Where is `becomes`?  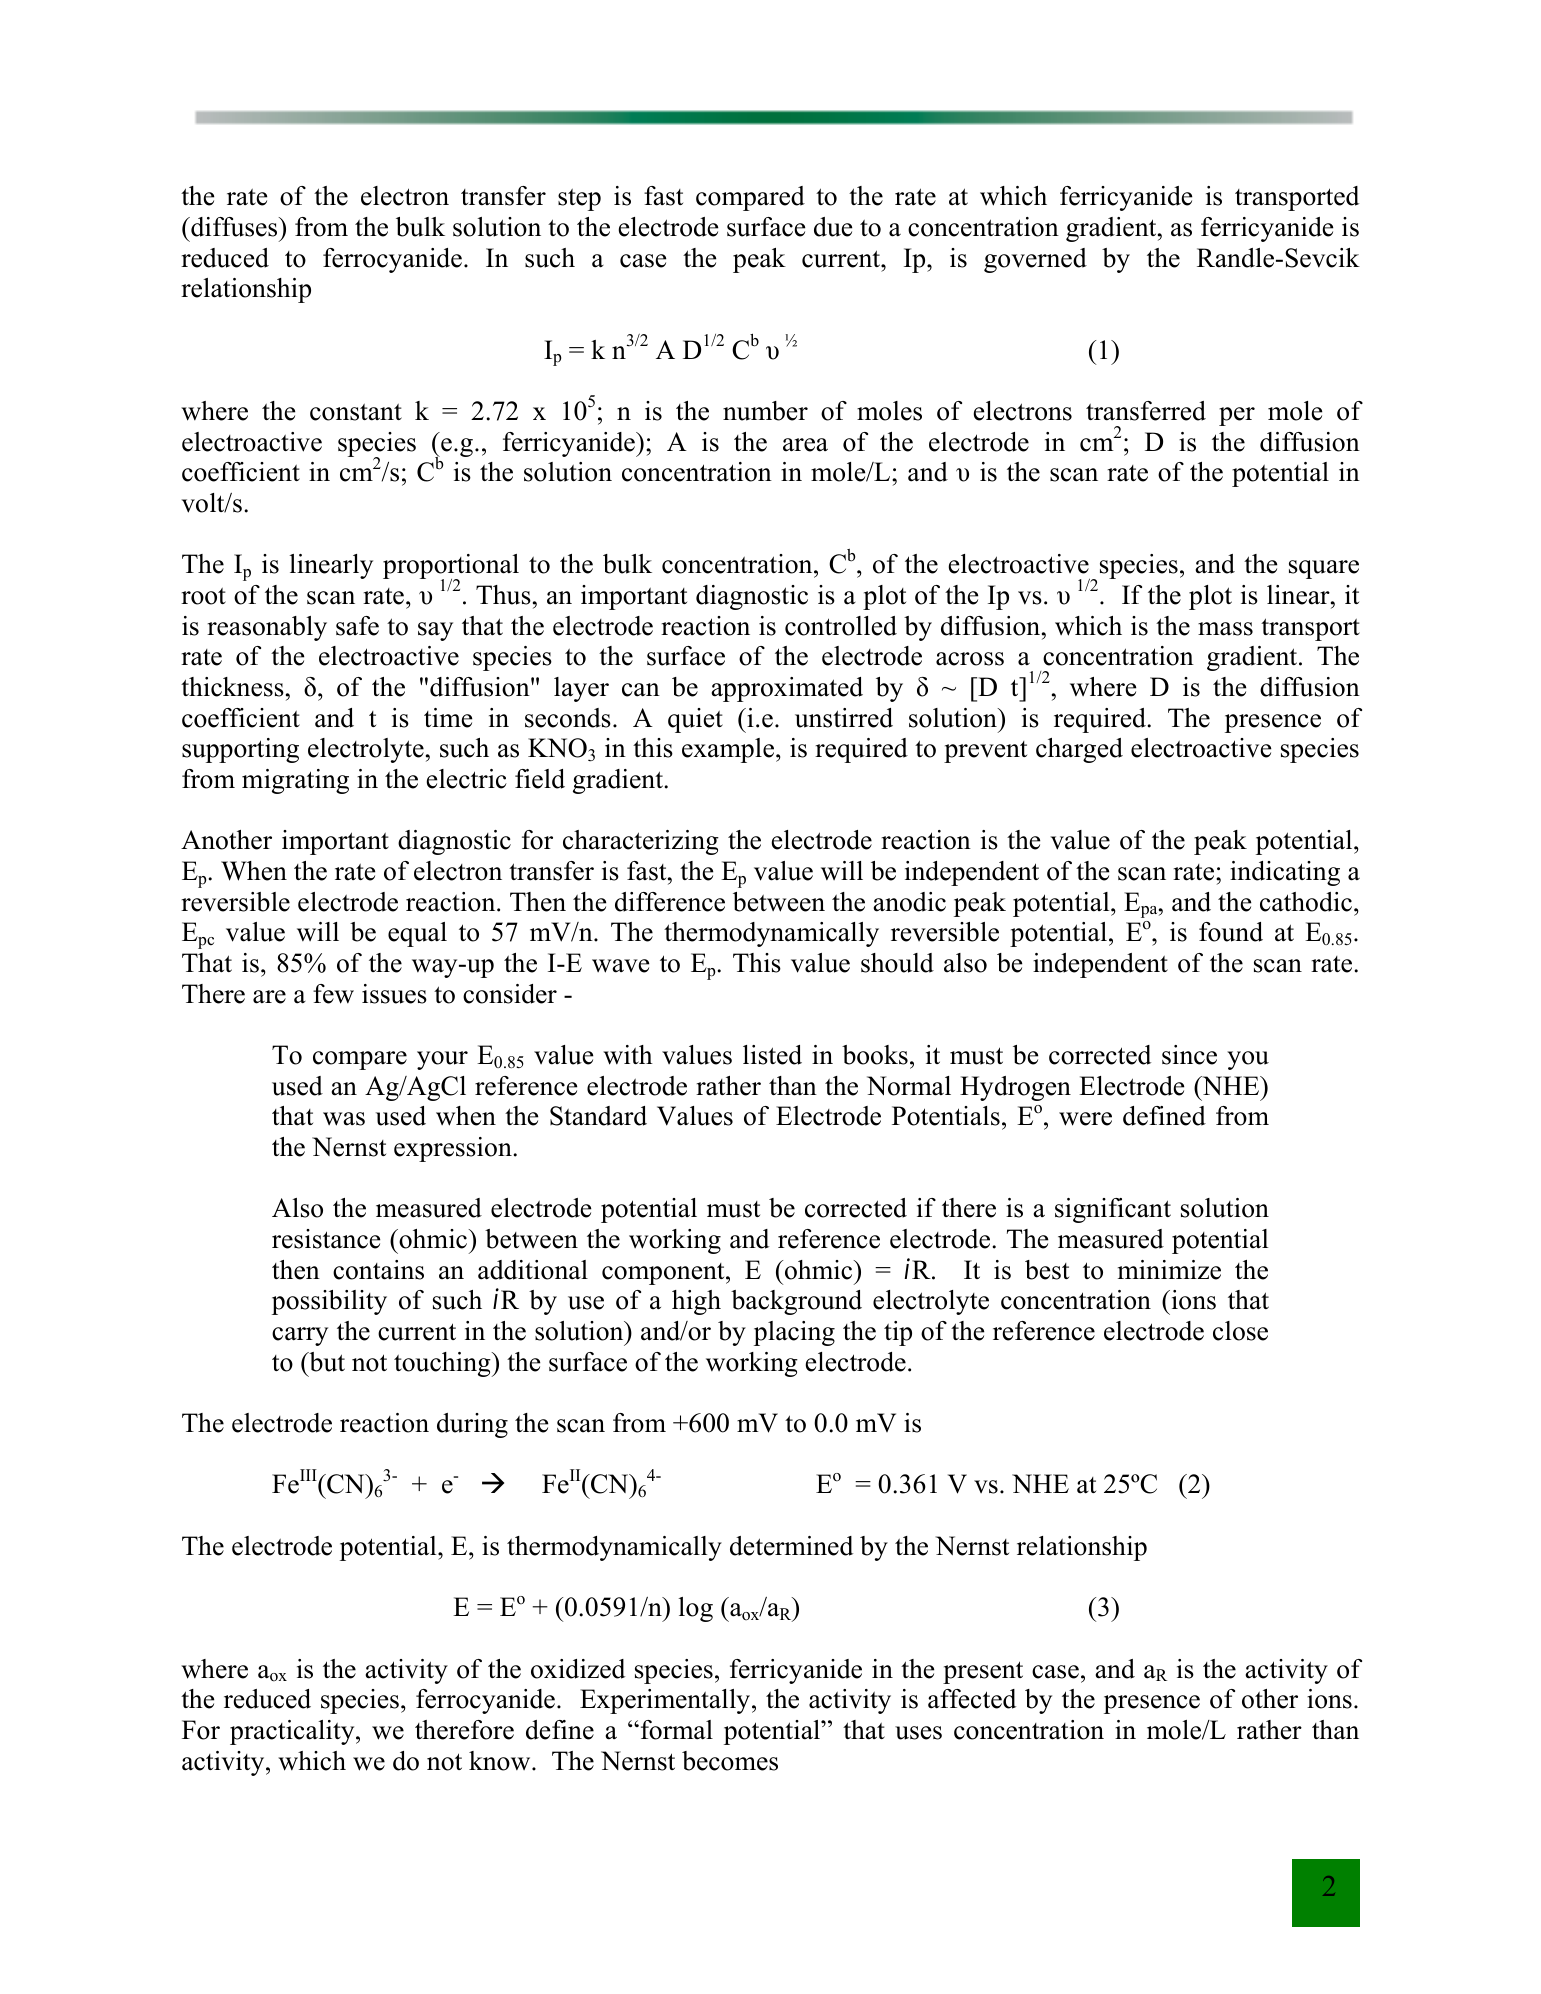
becomes is located at coordinates (730, 1761).
